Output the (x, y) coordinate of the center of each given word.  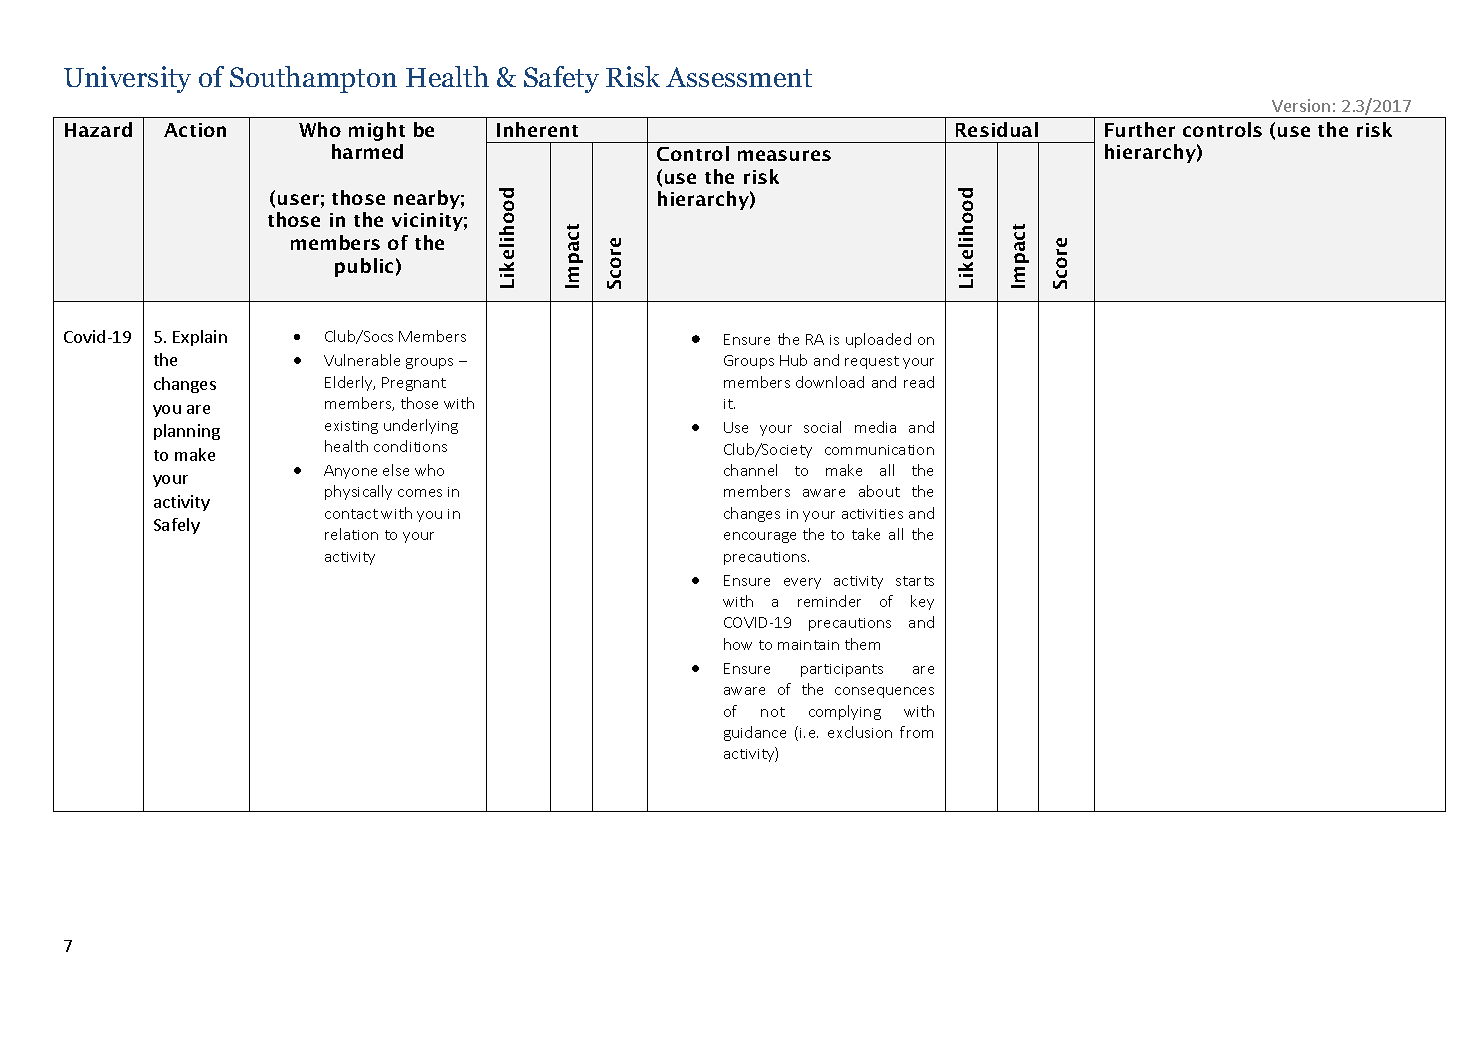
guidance (755, 733)
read (919, 382)
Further (1140, 129)
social (822, 427)
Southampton (313, 79)
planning (187, 432)
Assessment (739, 77)
